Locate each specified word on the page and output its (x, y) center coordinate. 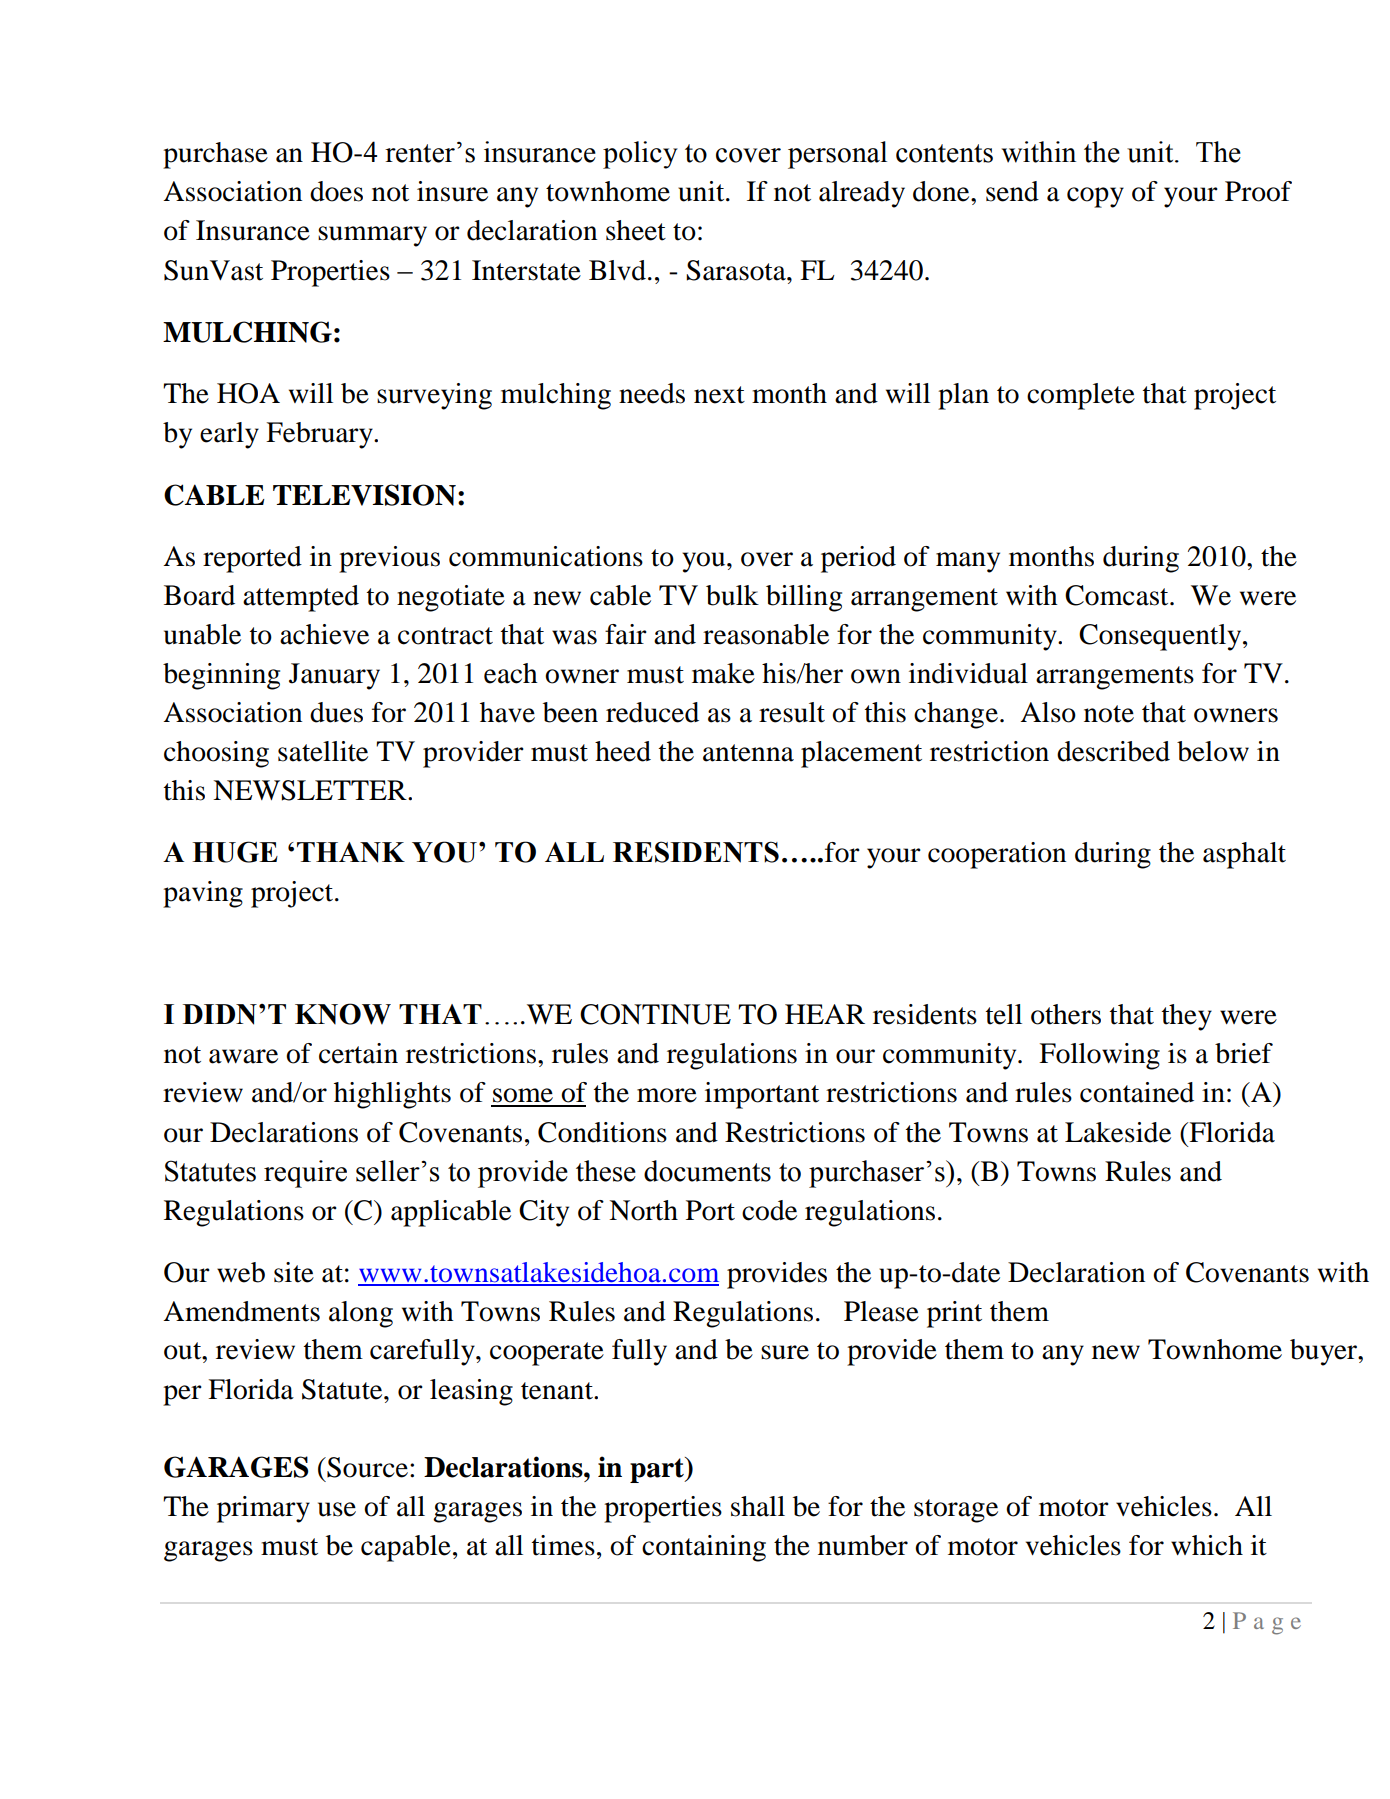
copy (1095, 197)
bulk (732, 595)
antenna (748, 753)
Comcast (1118, 595)
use (337, 1509)
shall (758, 1506)
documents (707, 1171)
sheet (636, 230)
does (336, 191)
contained (1137, 1092)
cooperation (997, 855)
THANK (351, 852)
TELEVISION (364, 495)
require (305, 1174)
